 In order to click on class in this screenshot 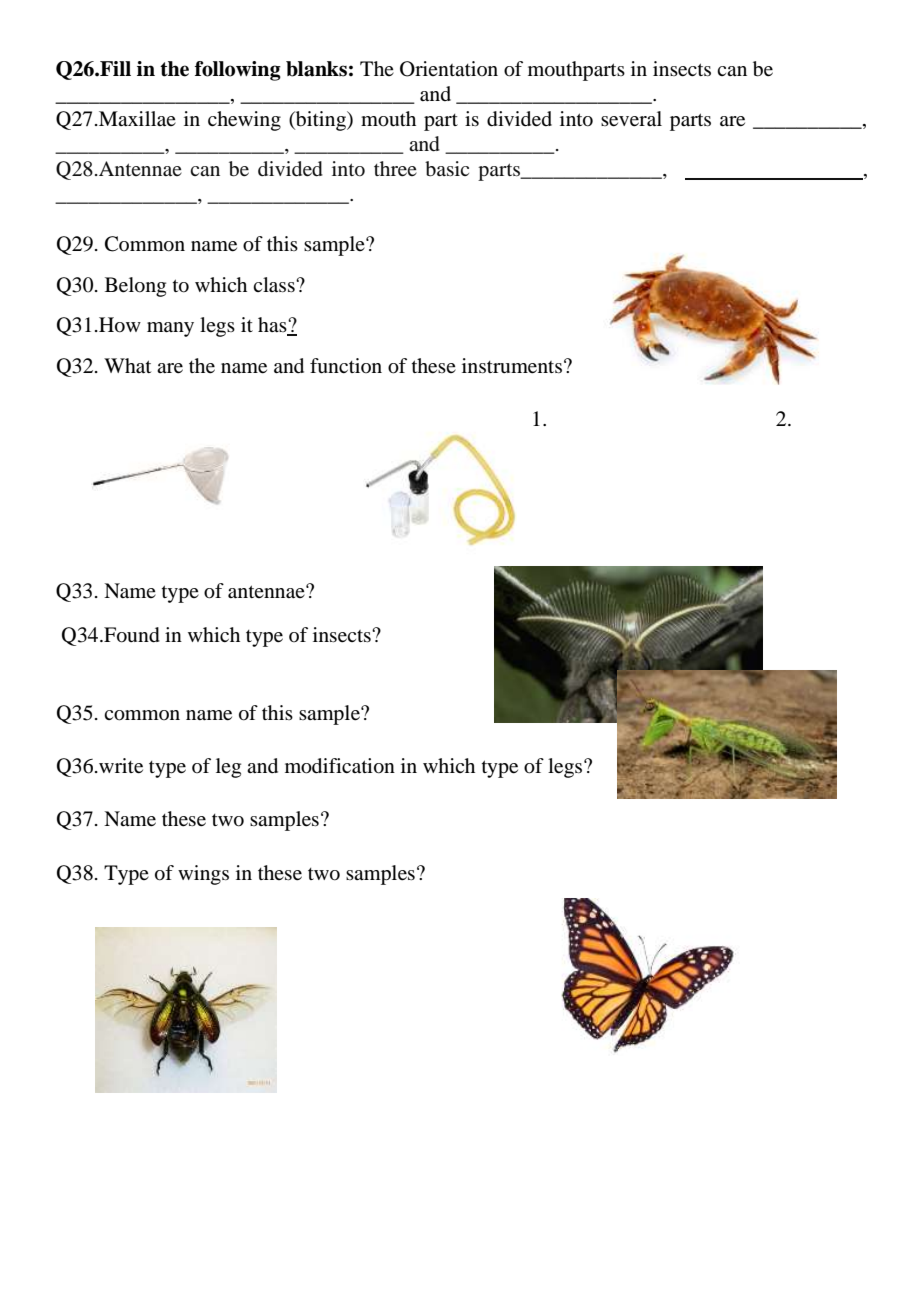, I will do `click(275, 285)`.
